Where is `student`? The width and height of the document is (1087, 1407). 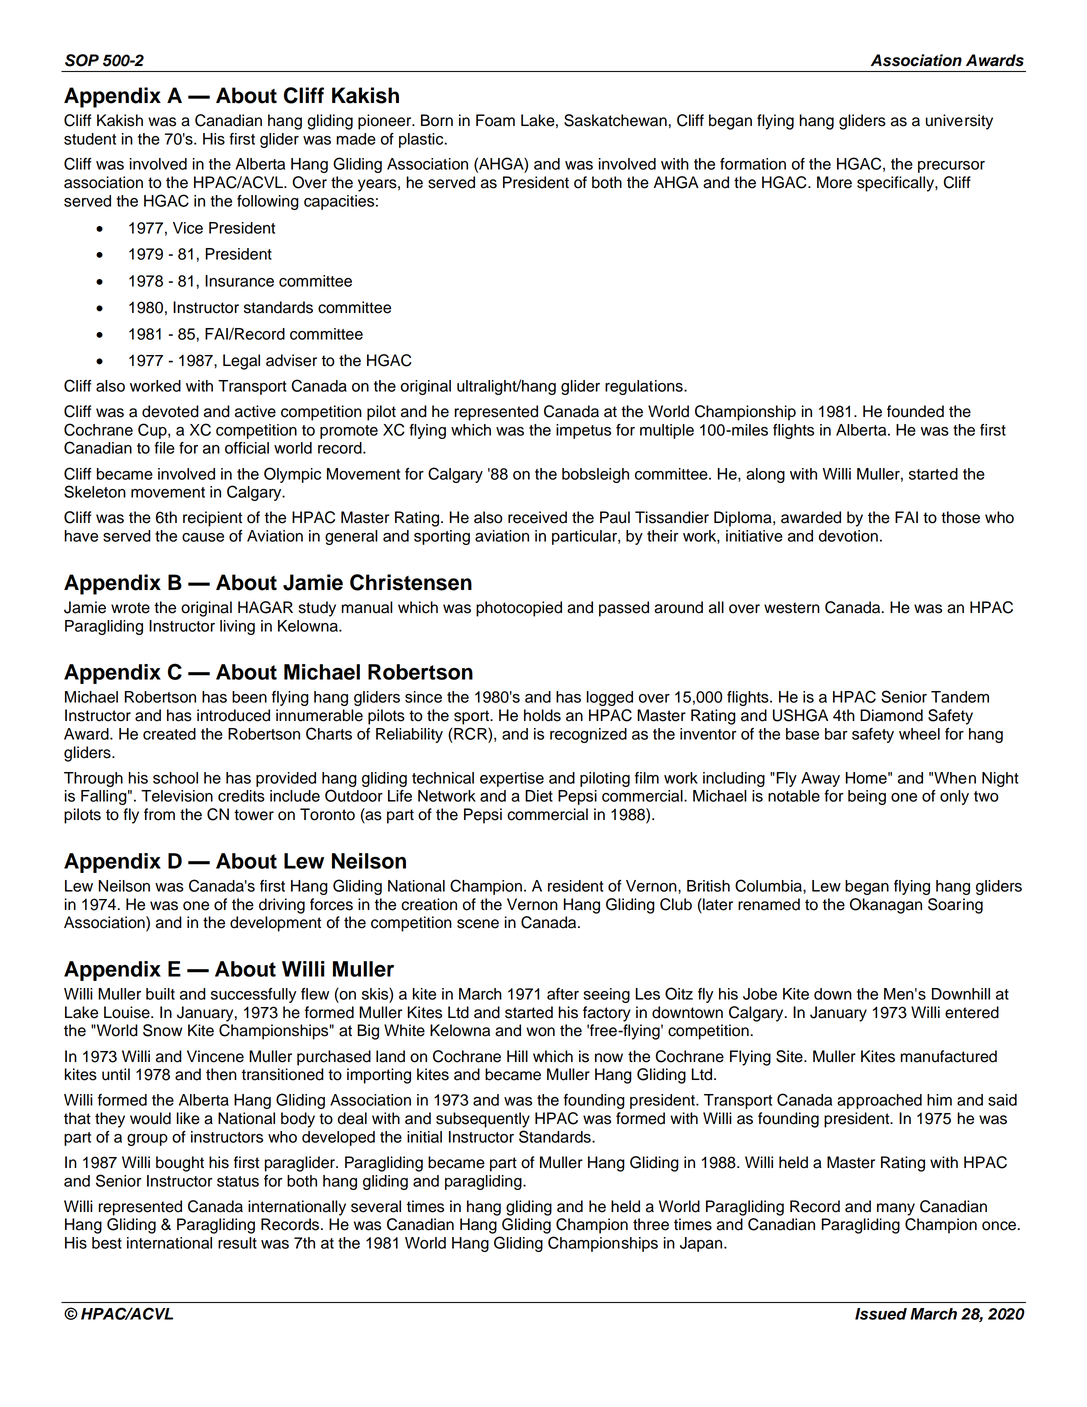
student is located at coordinates (90, 139).
